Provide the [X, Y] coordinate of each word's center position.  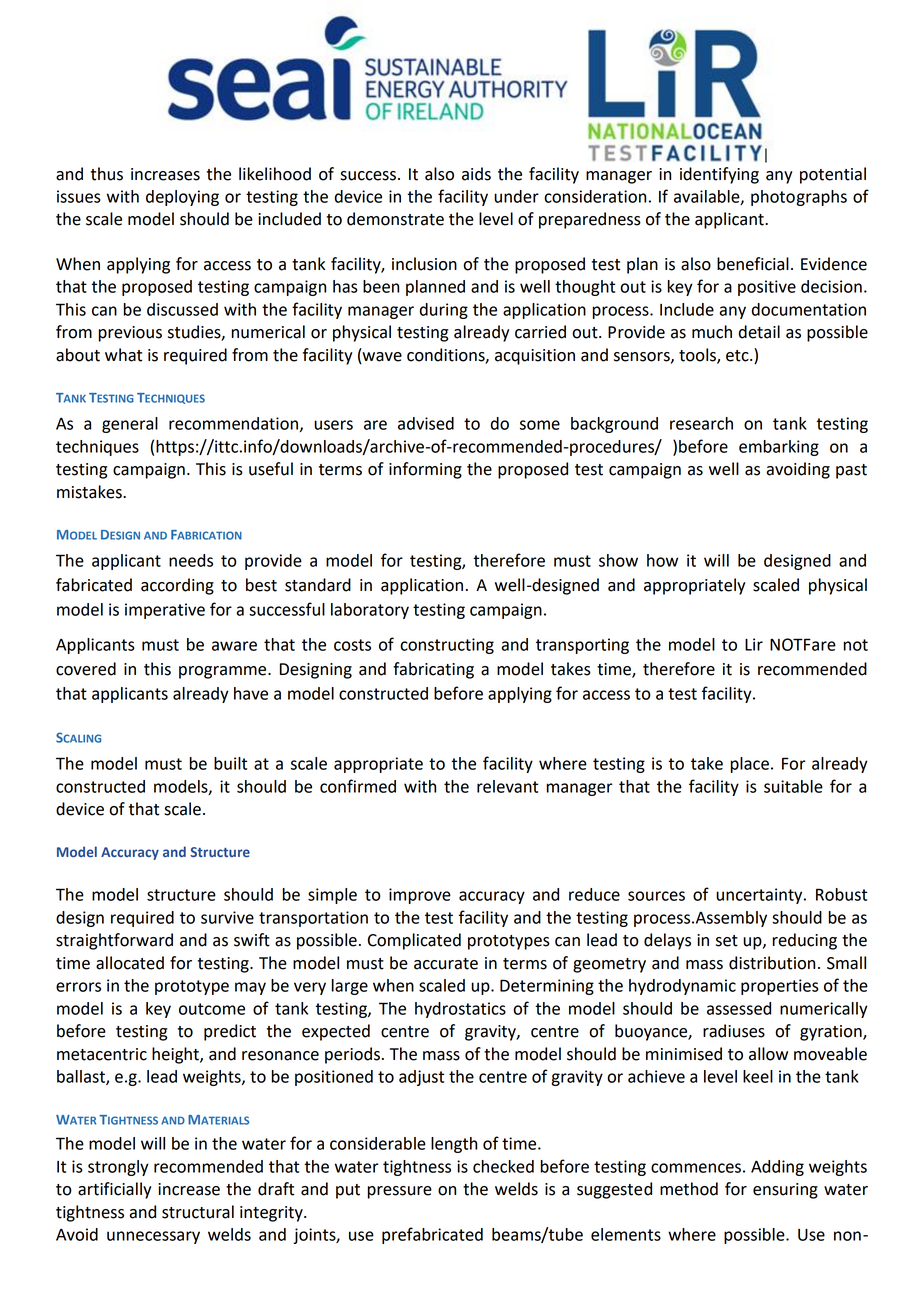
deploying [182, 198]
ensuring [785, 1191]
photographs [799, 198]
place [750, 765]
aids [476, 174]
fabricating [433, 670]
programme [224, 672]
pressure [399, 1192]
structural [198, 1212]
